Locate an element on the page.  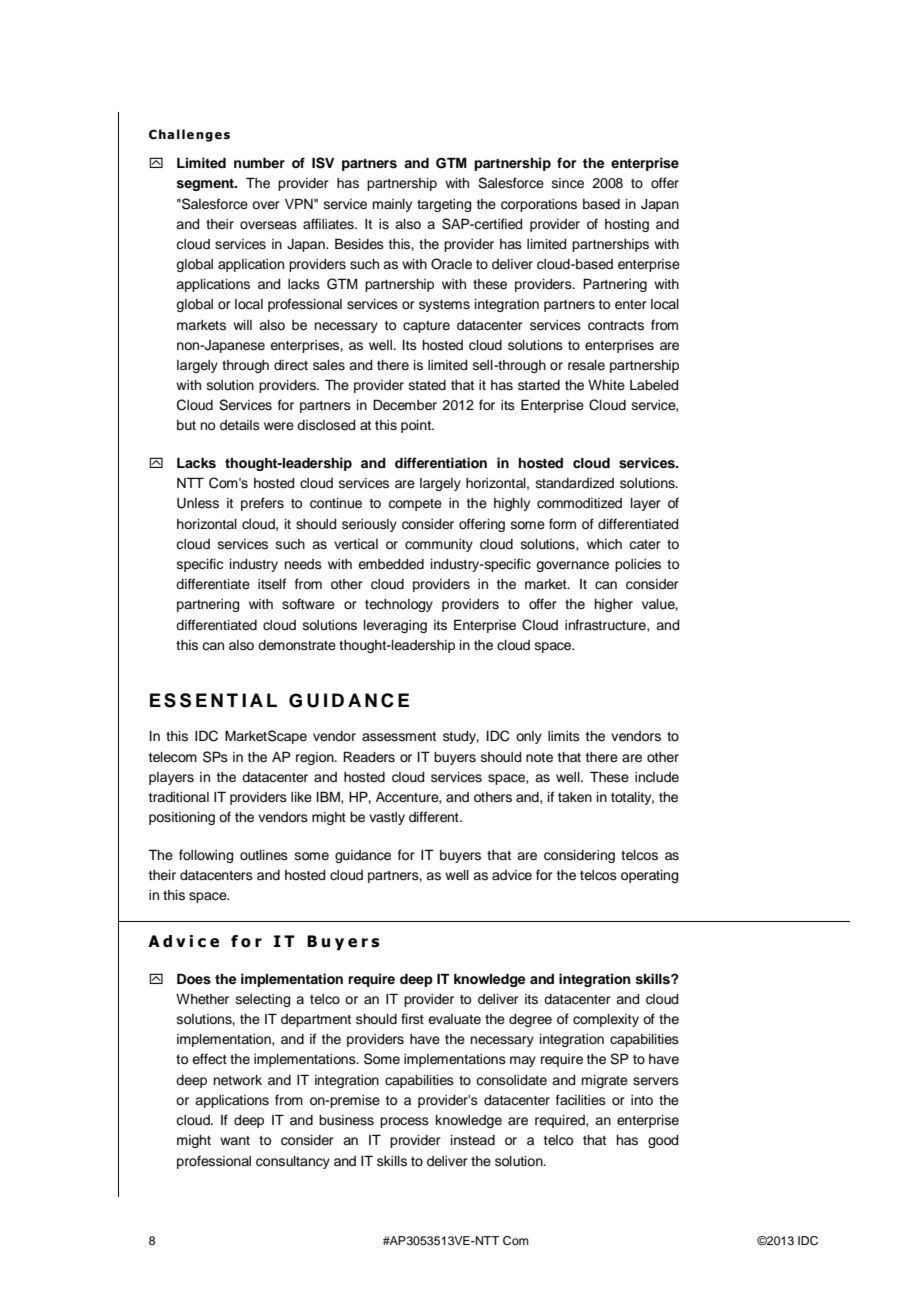
process is located at coordinates (404, 1122).
